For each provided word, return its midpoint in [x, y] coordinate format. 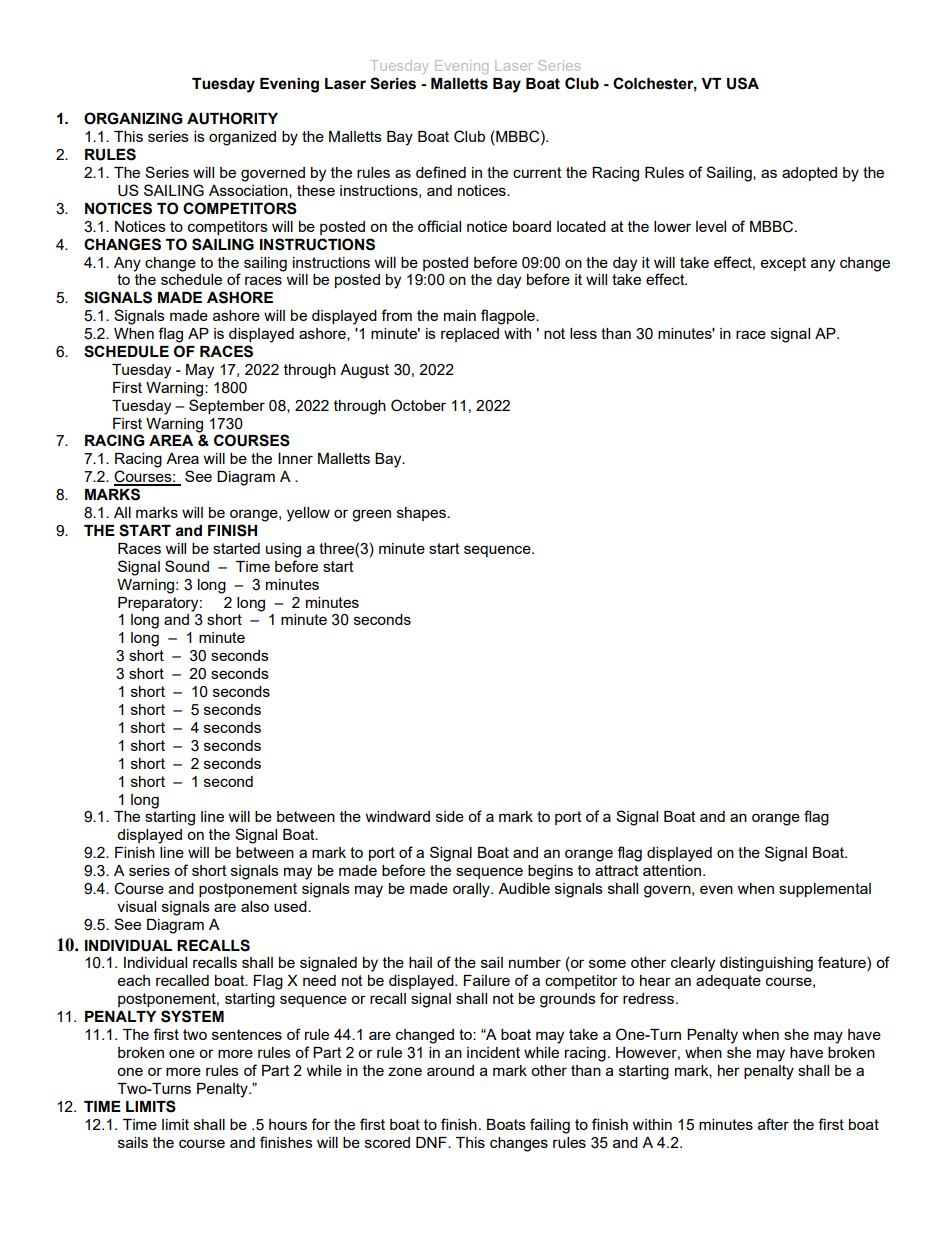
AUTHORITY [232, 118]
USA [743, 83]
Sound [187, 566]
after [773, 1124]
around [450, 1070]
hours [288, 1124]
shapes [422, 514]
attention [673, 870]
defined [441, 172]
